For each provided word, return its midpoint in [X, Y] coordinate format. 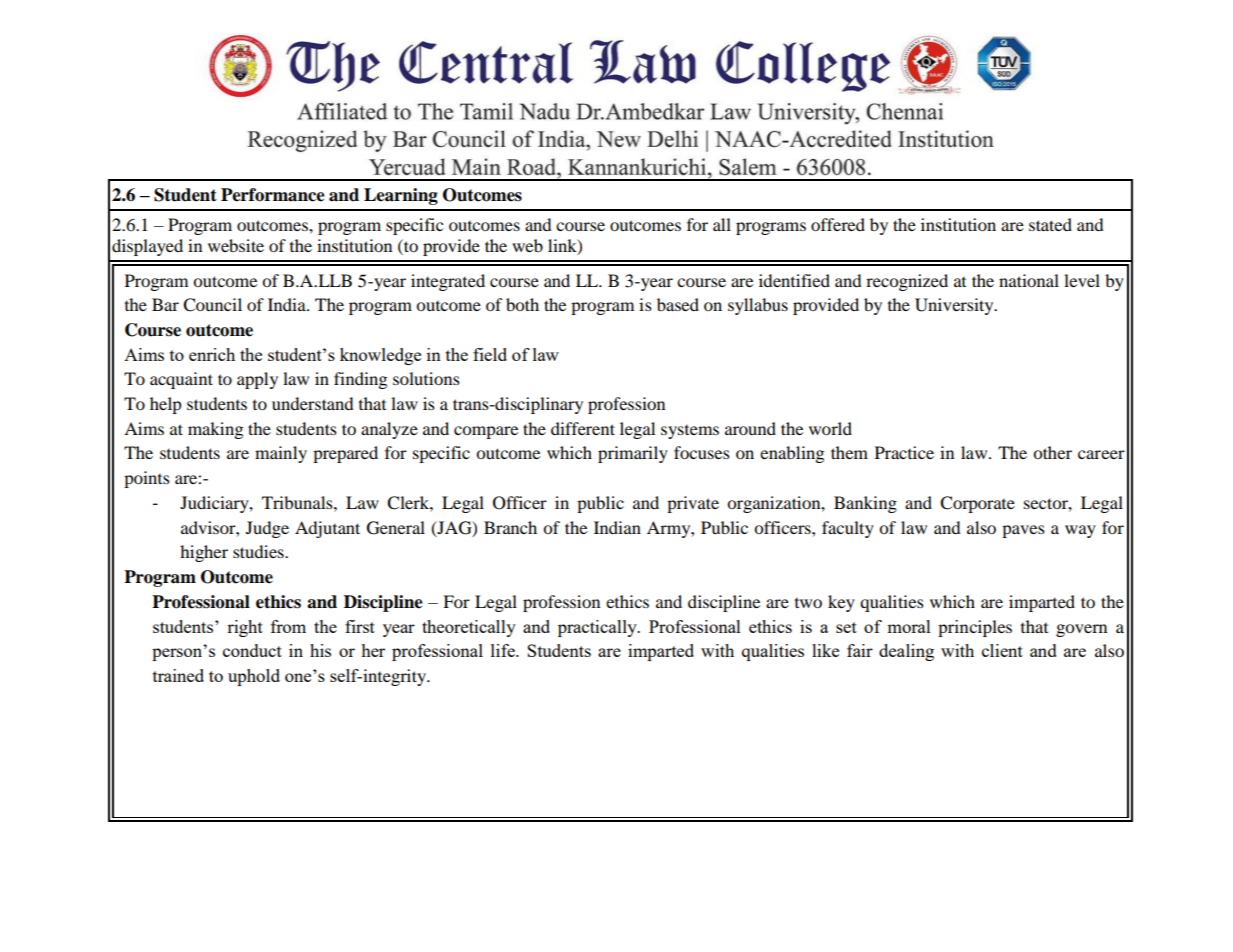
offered [838, 224]
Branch [510, 527]
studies [259, 551]
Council [212, 305]
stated [1050, 224]
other [1052, 452]
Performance [273, 195]
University [955, 306]
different [583, 428]
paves [1023, 531]
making [215, 430]
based [678, 304]
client [1002, 650]
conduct [252, 650]
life [504, 650]
